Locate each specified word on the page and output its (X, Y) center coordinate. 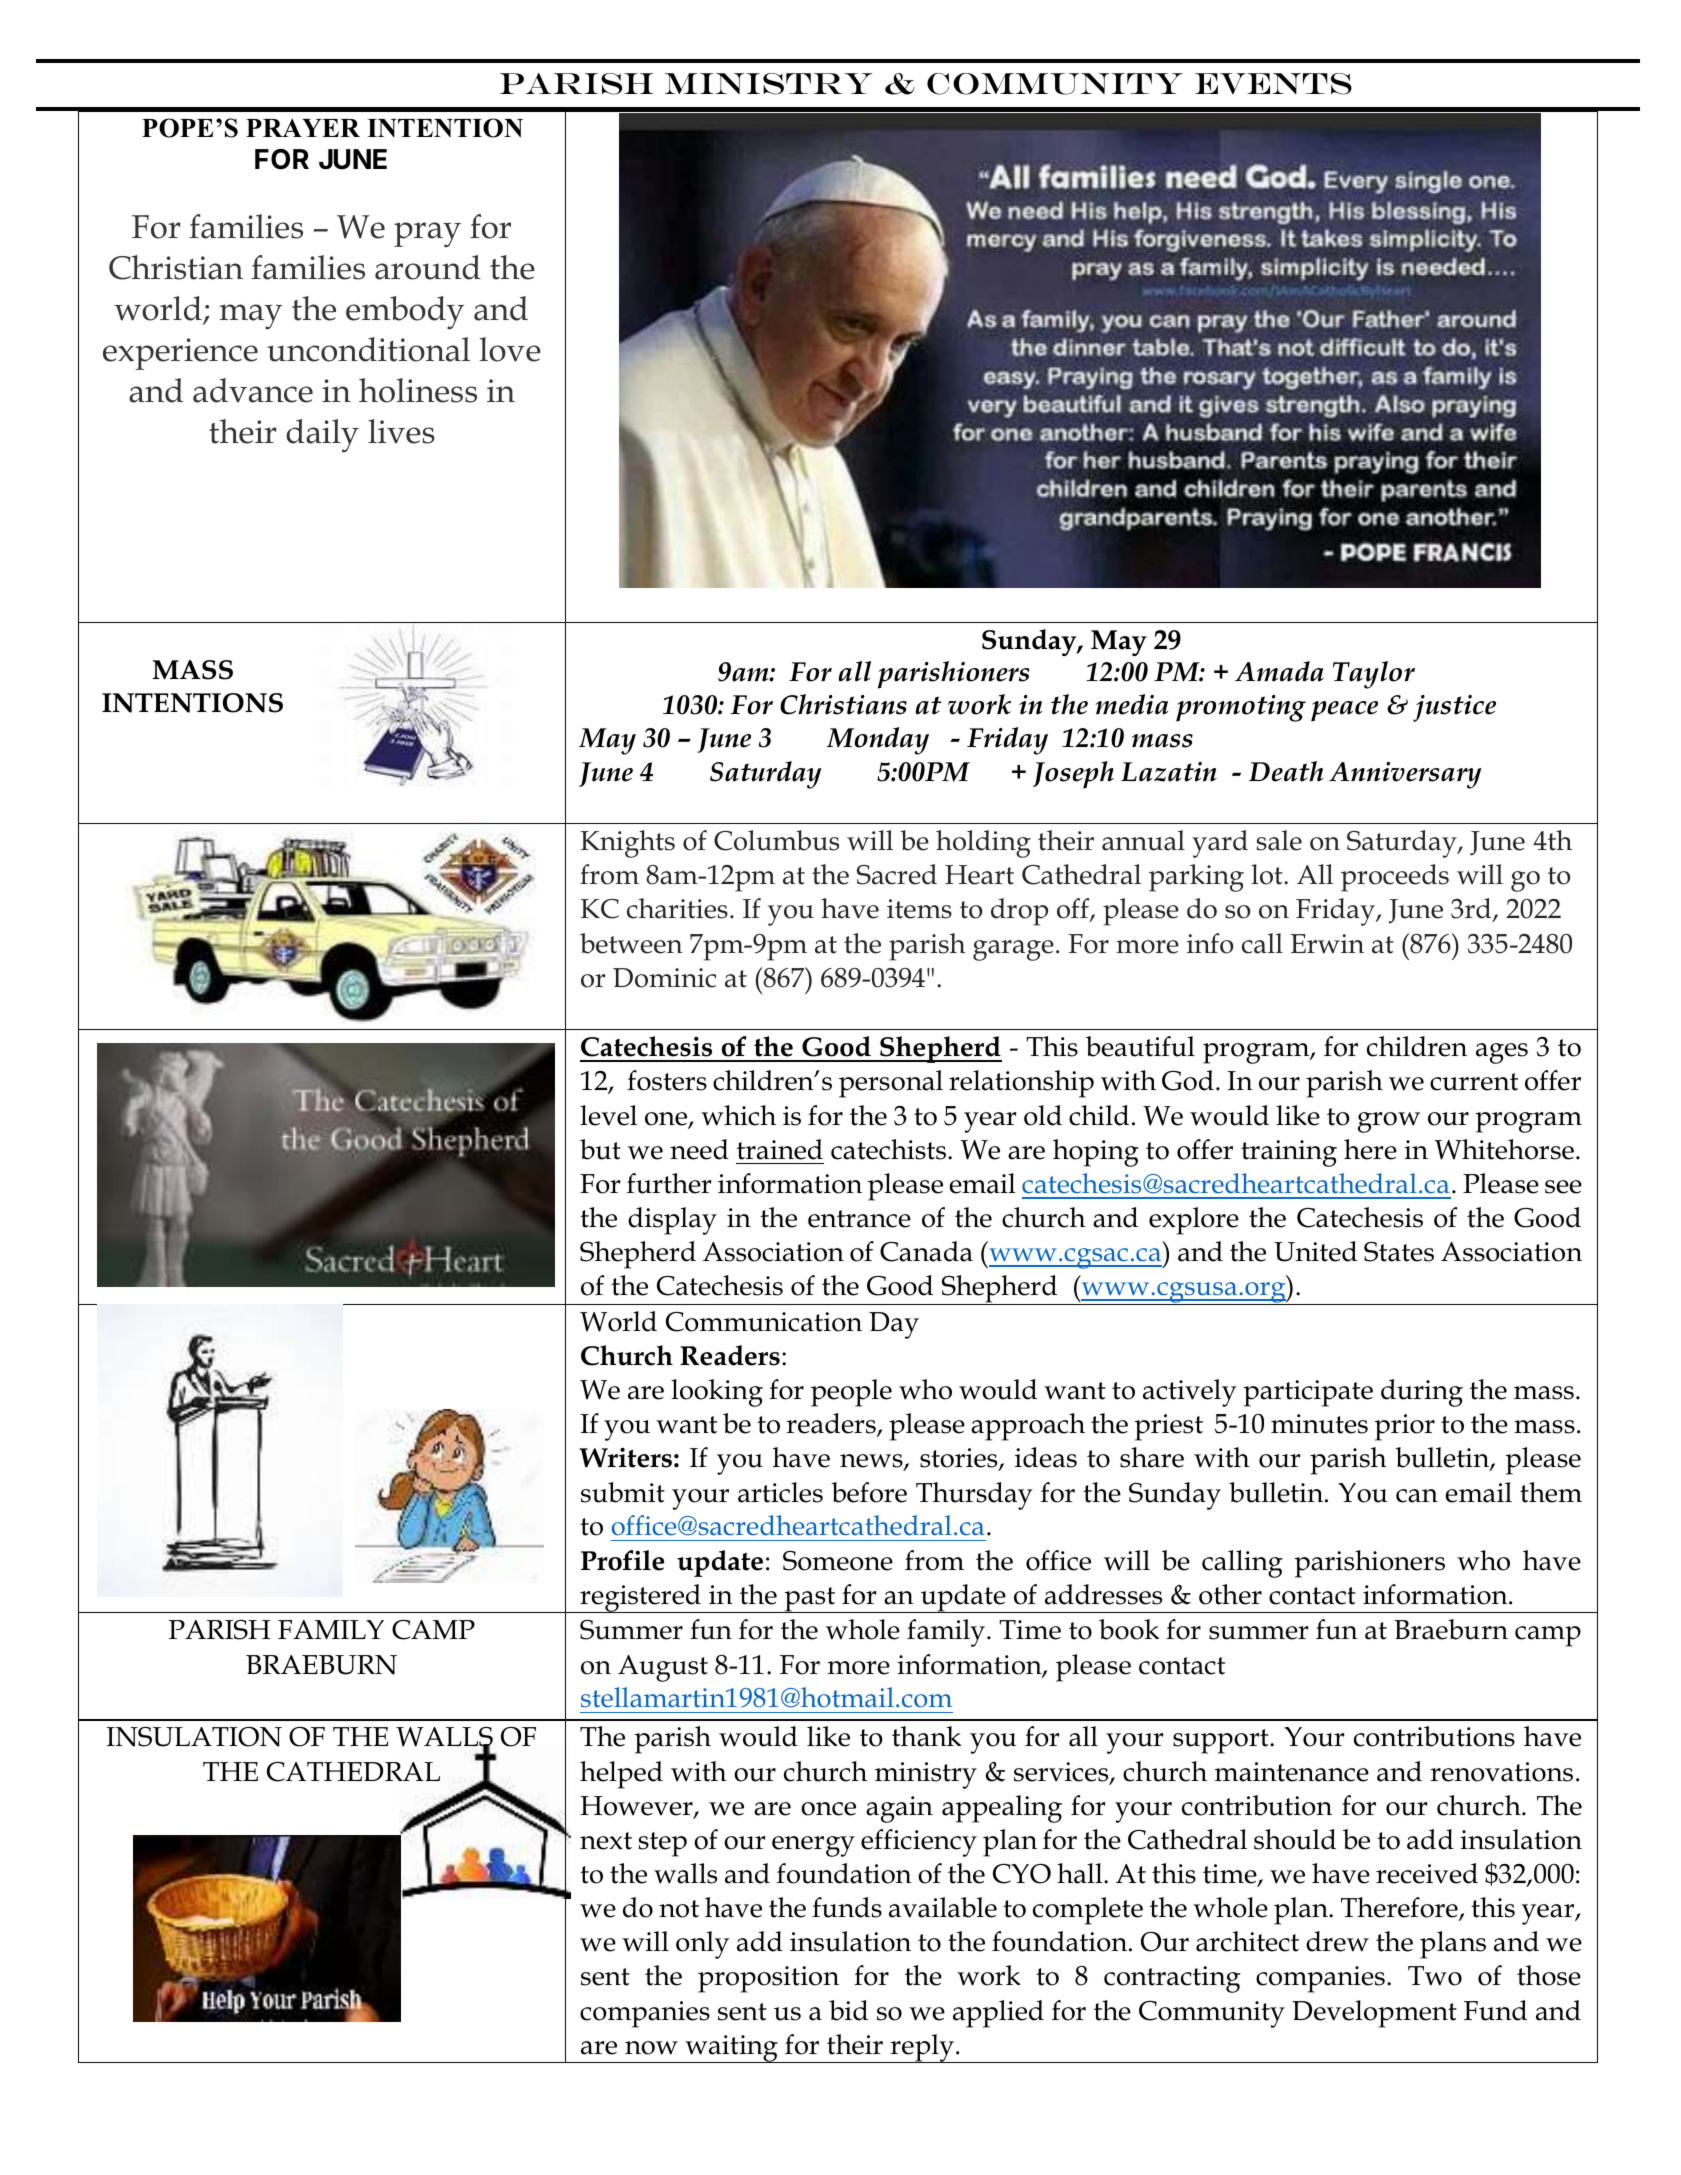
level (608, 1115)
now (651, 2048)
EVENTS (1273, 84)
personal (891, 1084)
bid (848, 2010)
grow (1389, 1122)
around (428, 267)
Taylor (1374, 675)
